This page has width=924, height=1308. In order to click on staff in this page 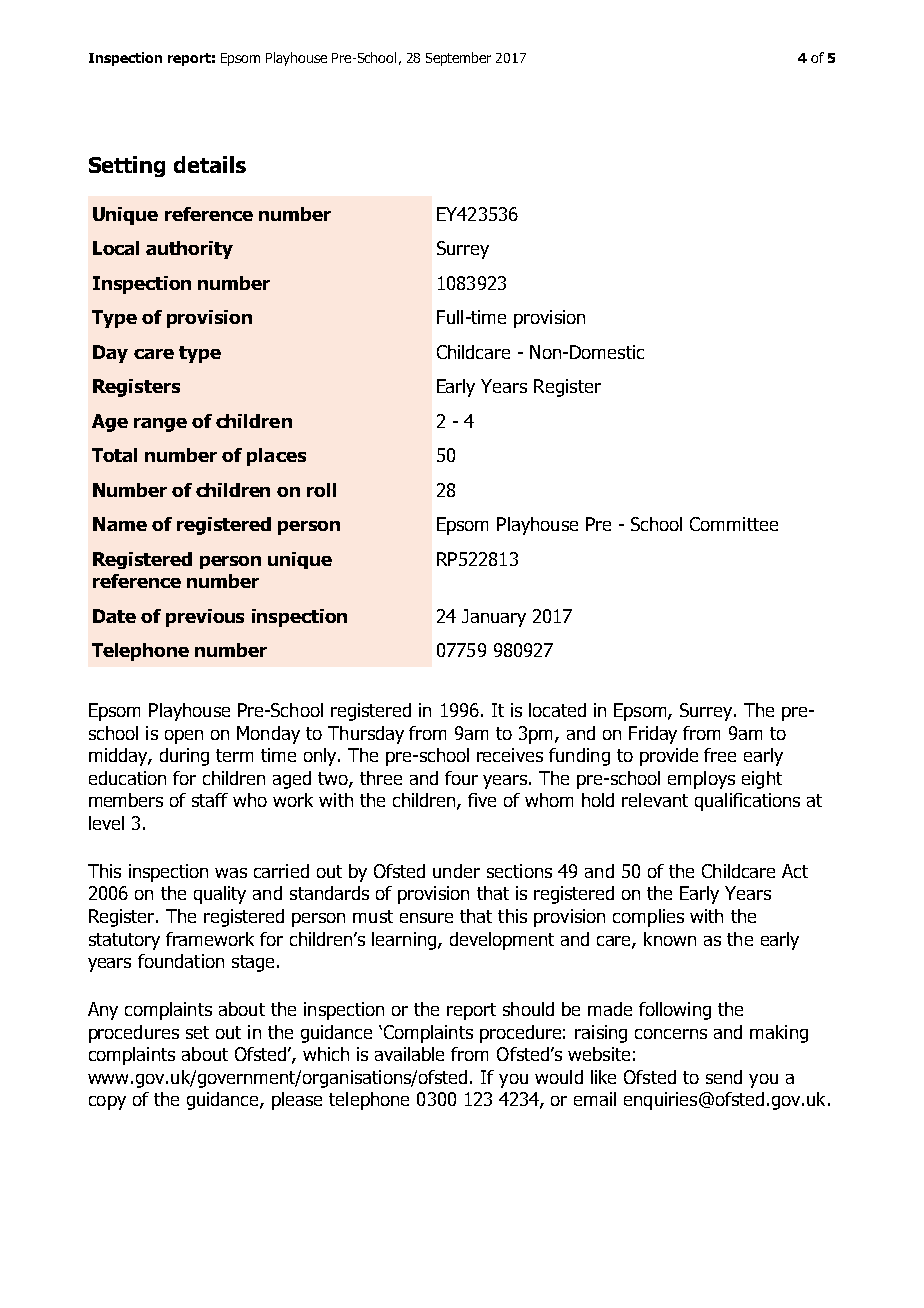, I will do `click(210, 800)`.
